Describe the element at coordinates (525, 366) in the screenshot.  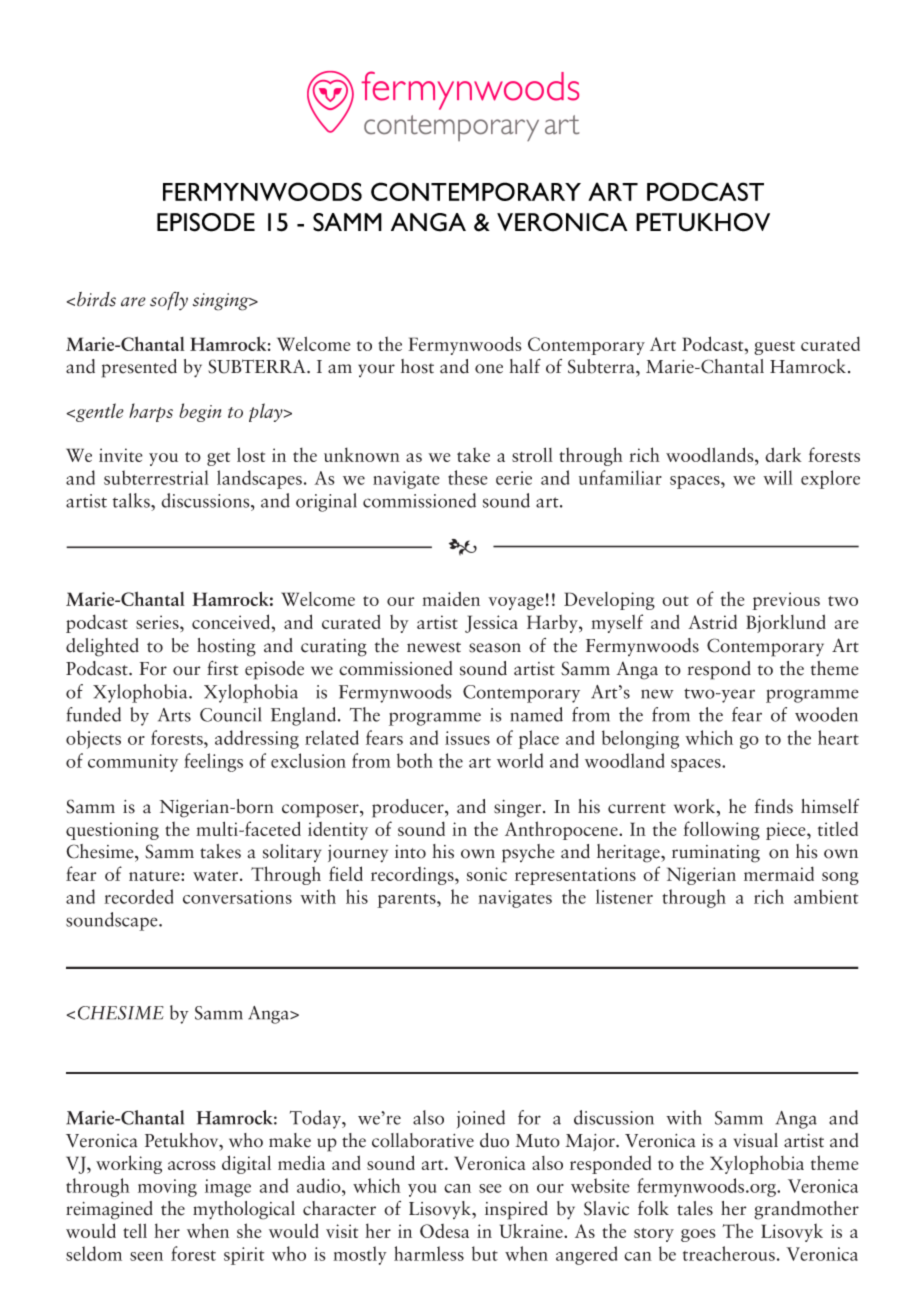
I see `half` at that location.
